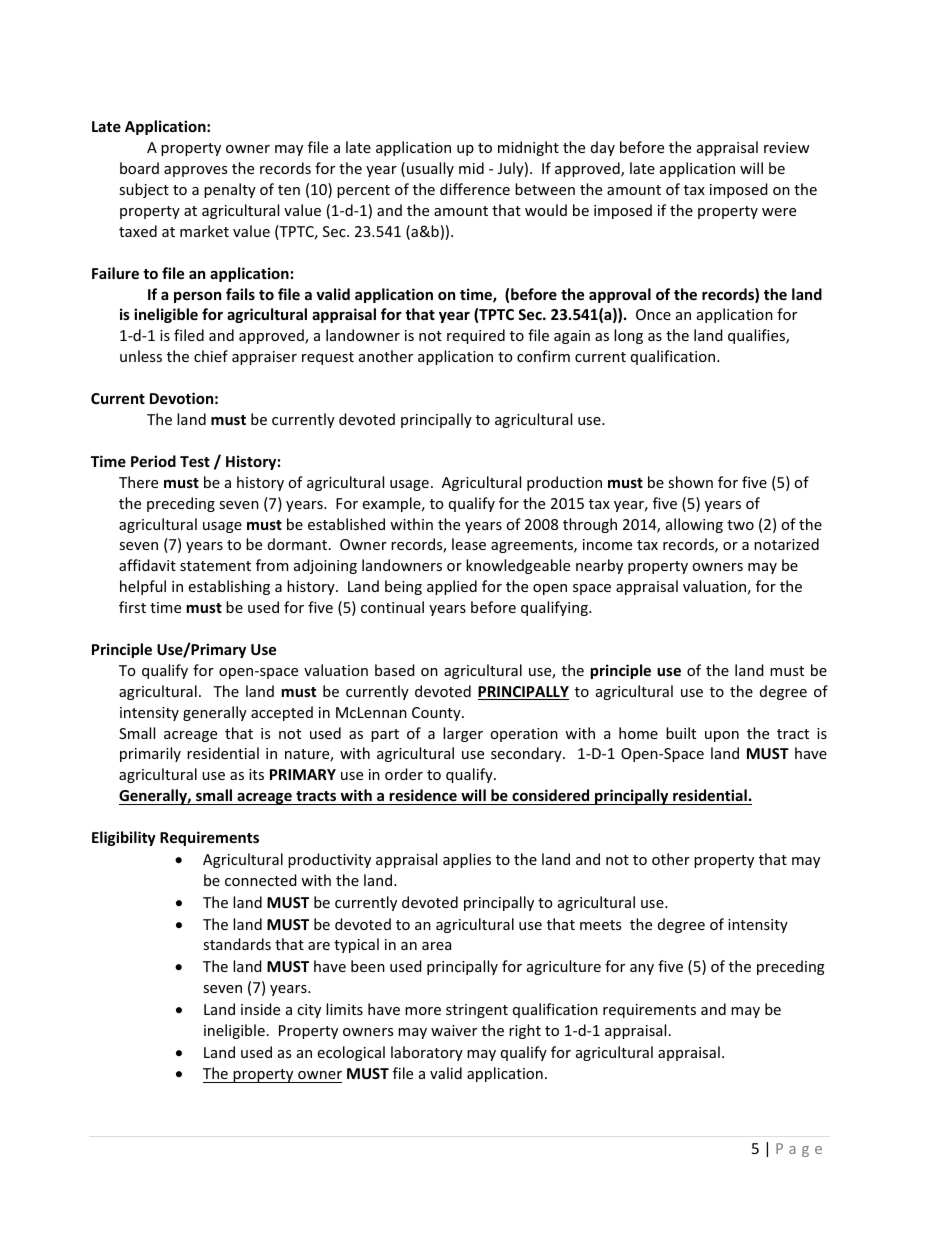 Image resolution: width=952 pixels, height=1233 pixels. I want to click on required, so click(476, 336).
